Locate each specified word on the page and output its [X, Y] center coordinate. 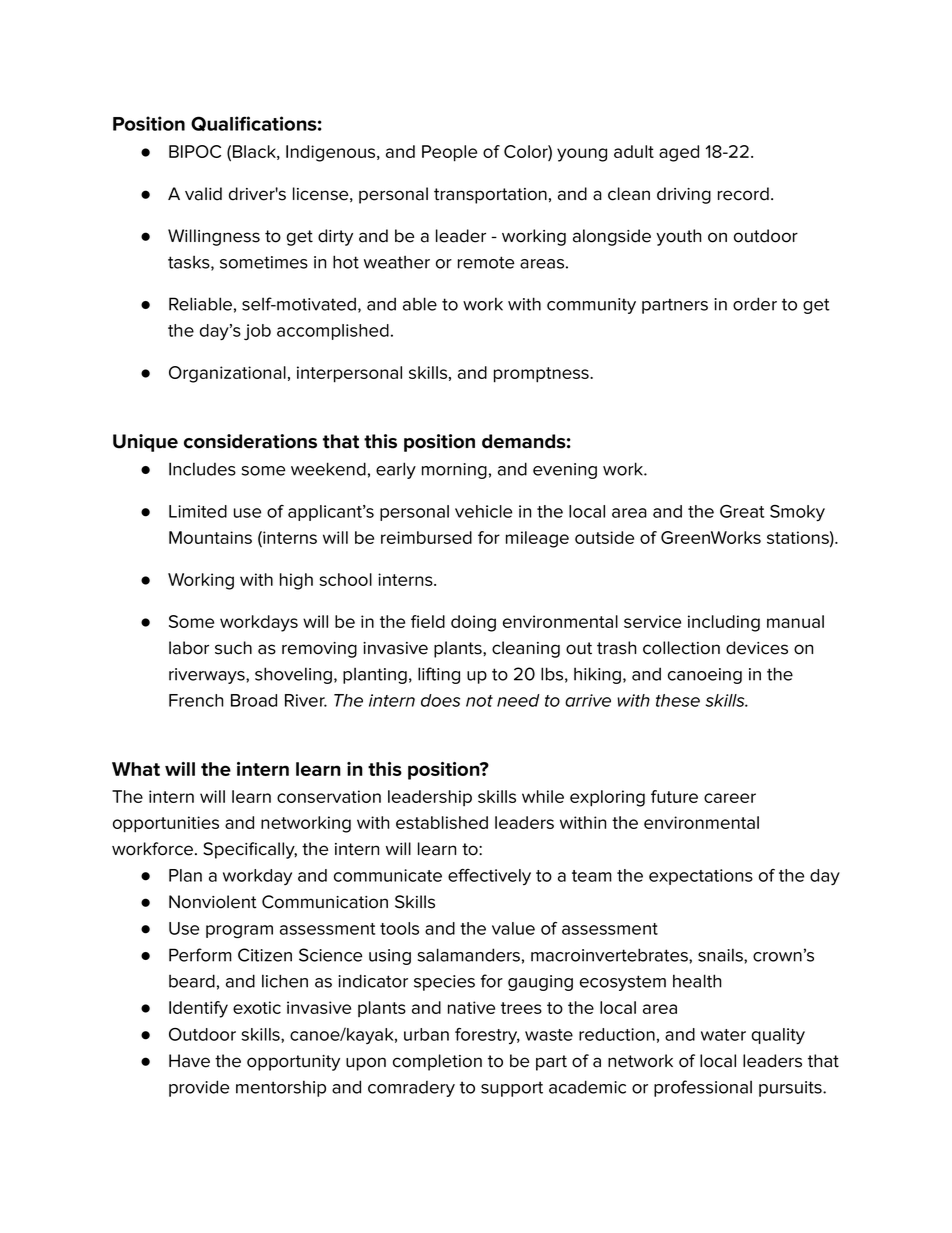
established [442, 822]
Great [742, 511]
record [743, 194]
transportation [490, 196]
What [136, 769]
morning [454, 471]
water [723, 1035]
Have [189, 1061]
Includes [202, 469]
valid [203, 194]
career [730, 798]
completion [437, 1062]
